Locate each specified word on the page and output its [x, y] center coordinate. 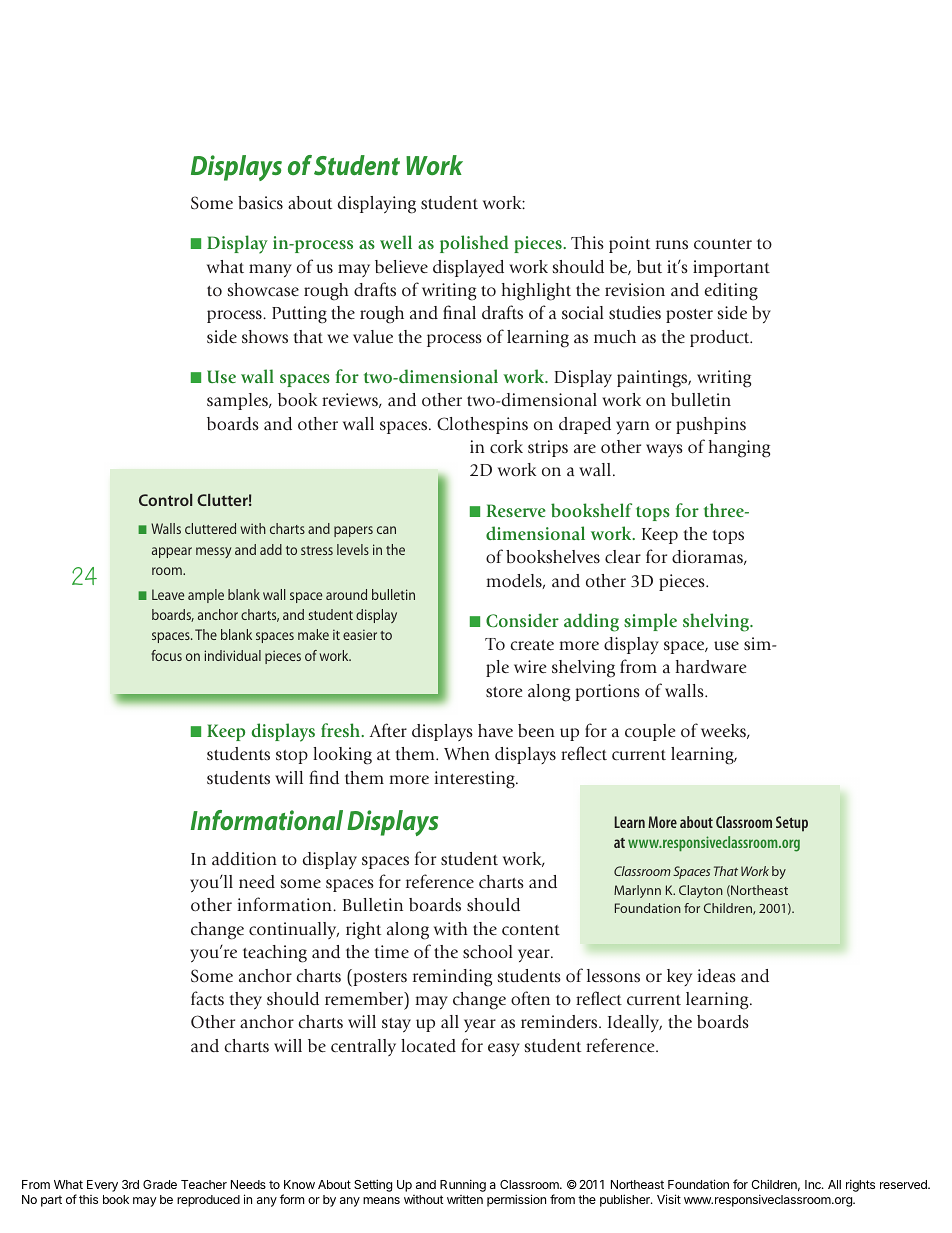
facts [207, 998]
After [388, 730]
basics [260, 203]
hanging [739, 449]
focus [166, 655]
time [391, 952]
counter [723, 244]
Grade [160, 1184]
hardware [711, 667]
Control [165, 500]
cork [506, 447]
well [396, 242]
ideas [716, 976]
